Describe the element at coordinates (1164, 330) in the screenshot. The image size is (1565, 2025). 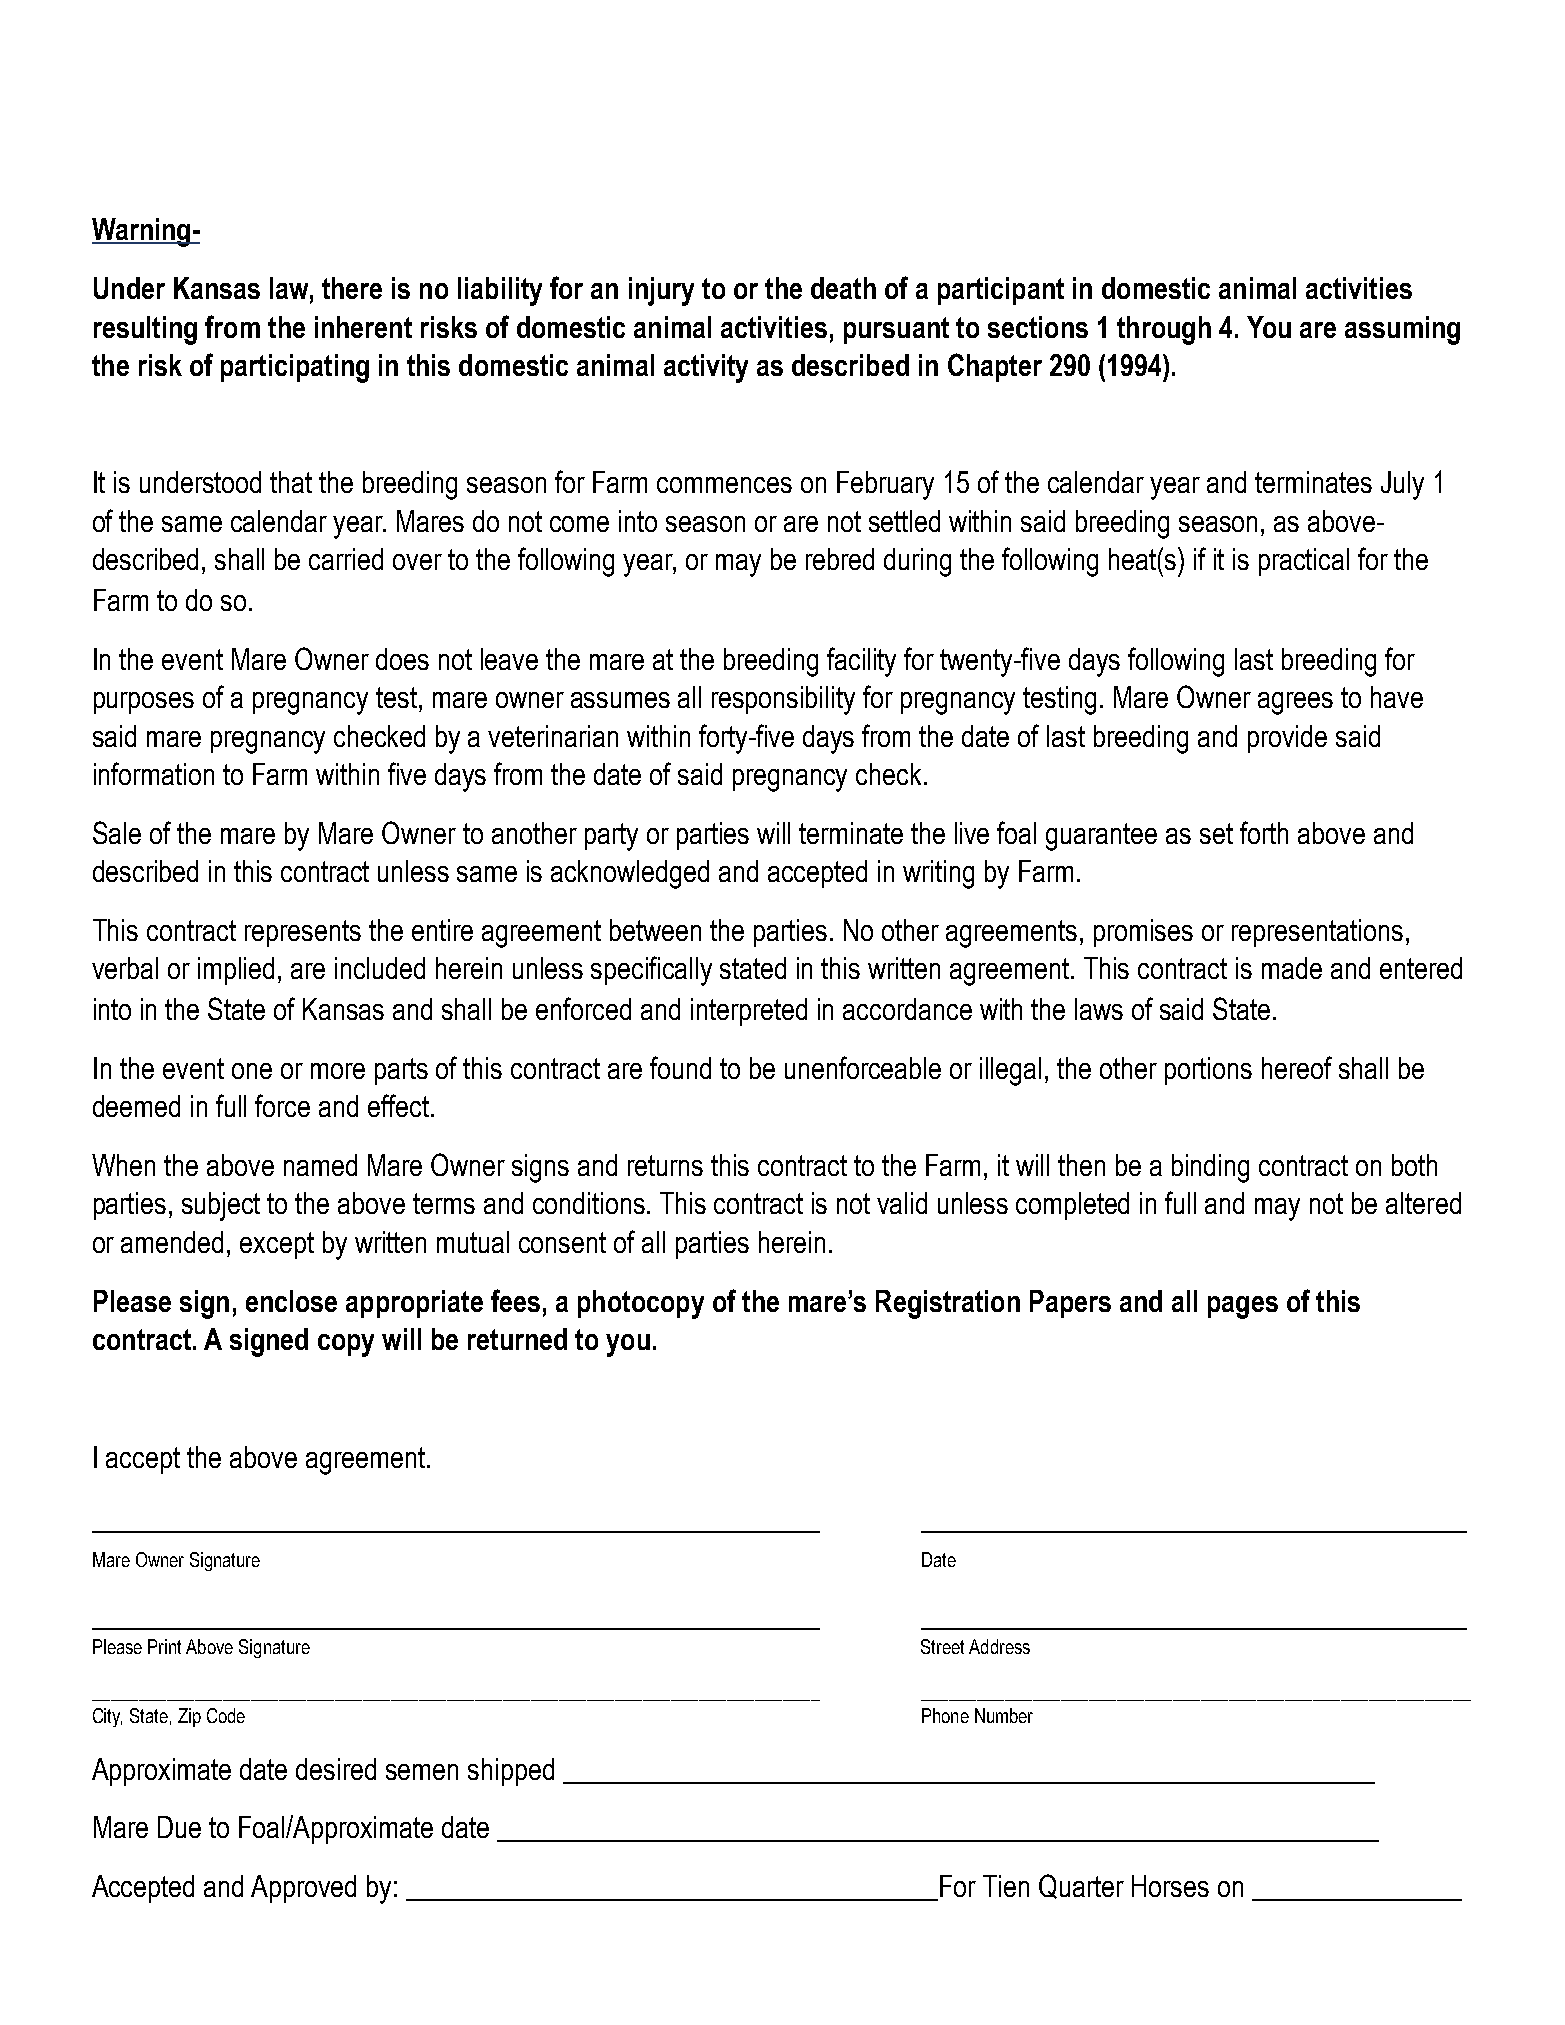
I see `through` at that location.
